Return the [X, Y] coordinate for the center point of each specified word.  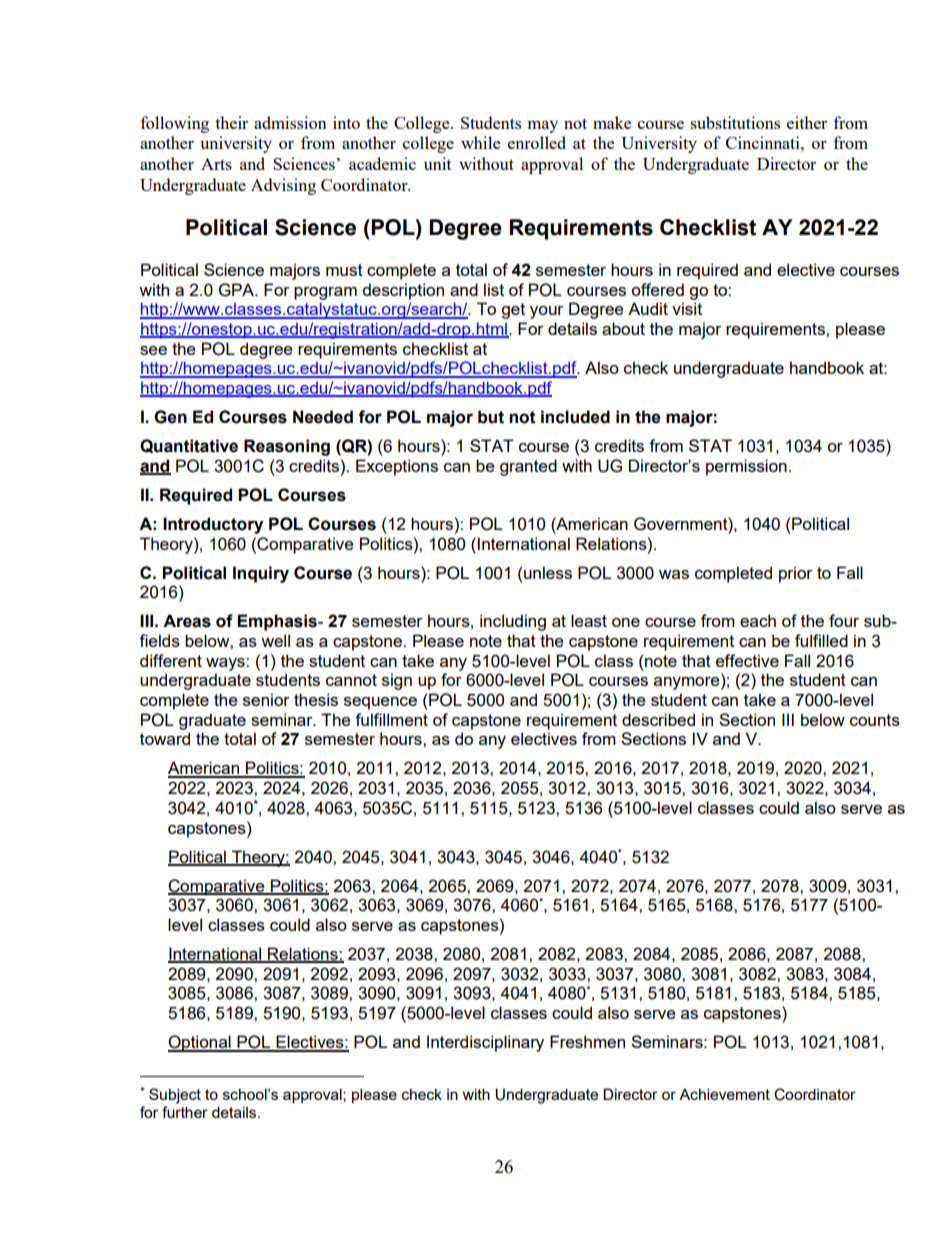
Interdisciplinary [485, 1043]
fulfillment [391, 719]
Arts [216, 164]
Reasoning [287, 447]
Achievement [724, 1094]
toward [165, 738]
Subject [175, 1096]
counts [875, 720]
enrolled [537, 142]
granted [528, 467]
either [807, 122]
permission [746, 467]
